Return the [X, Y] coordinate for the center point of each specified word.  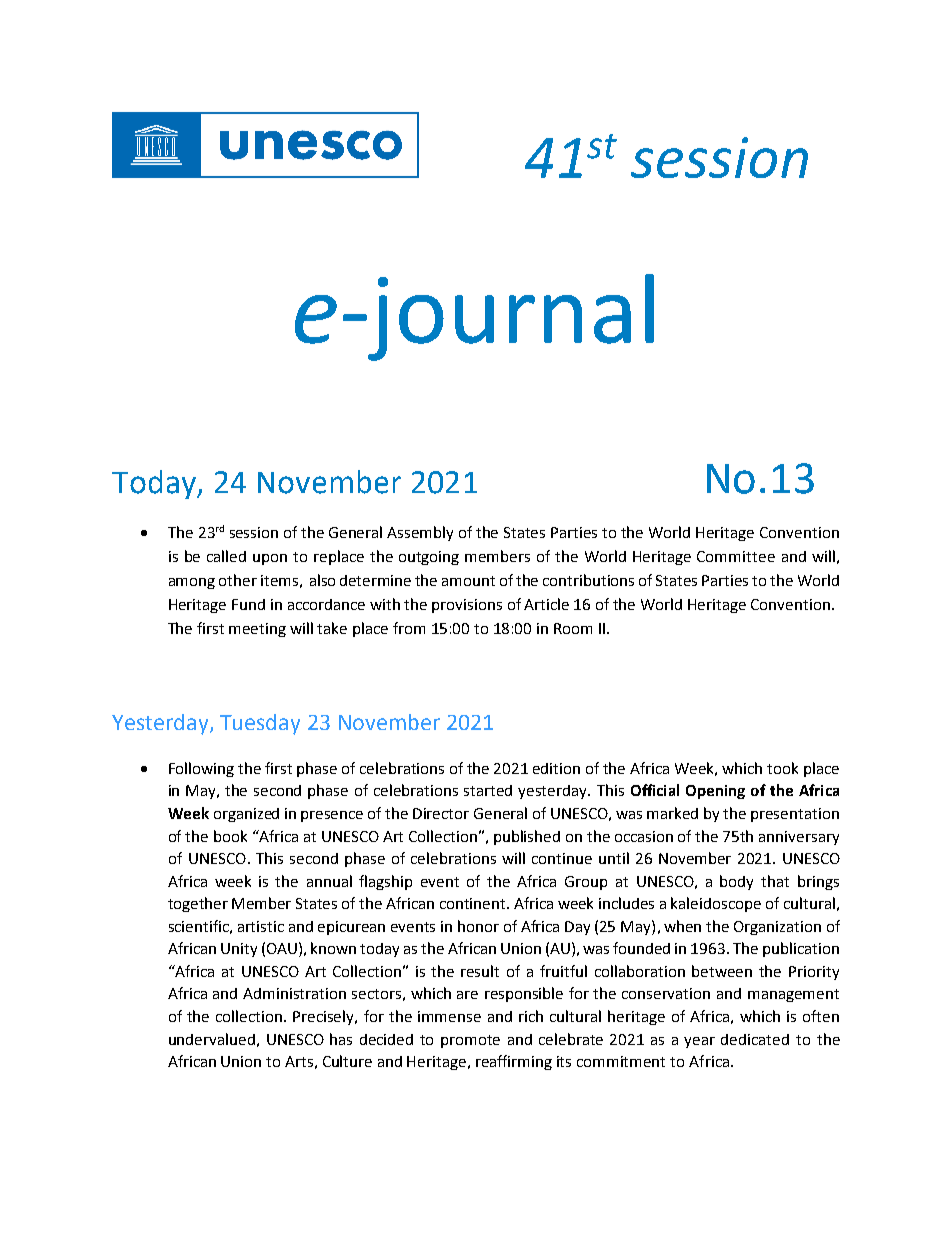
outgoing [429, 558]
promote [470, 1041]
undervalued [212, 1039]
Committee [736, 556]
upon [270, 559]
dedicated [755, 1039]
